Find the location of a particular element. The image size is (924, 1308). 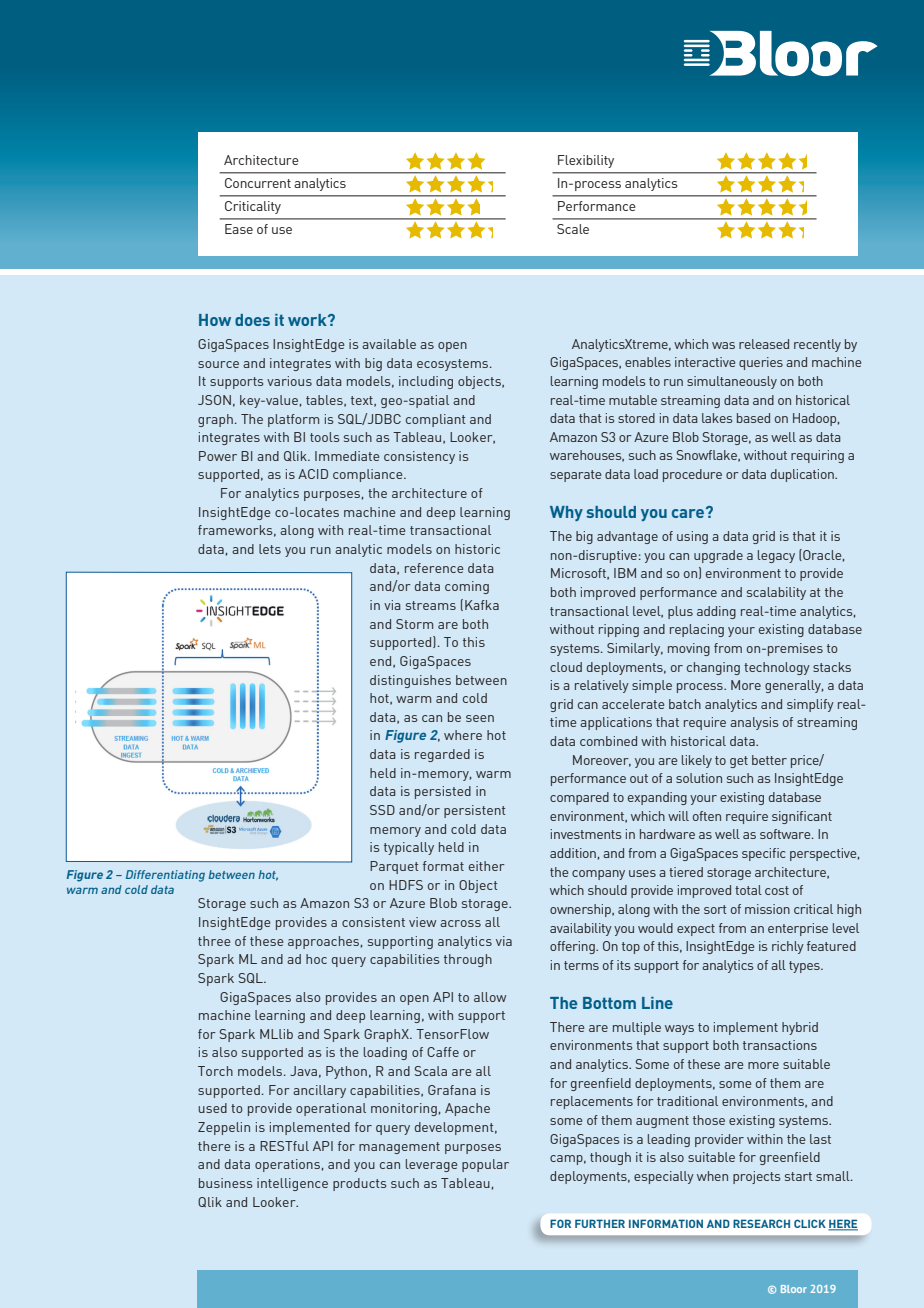

intelligence is located at coordinates (292, 1184).
